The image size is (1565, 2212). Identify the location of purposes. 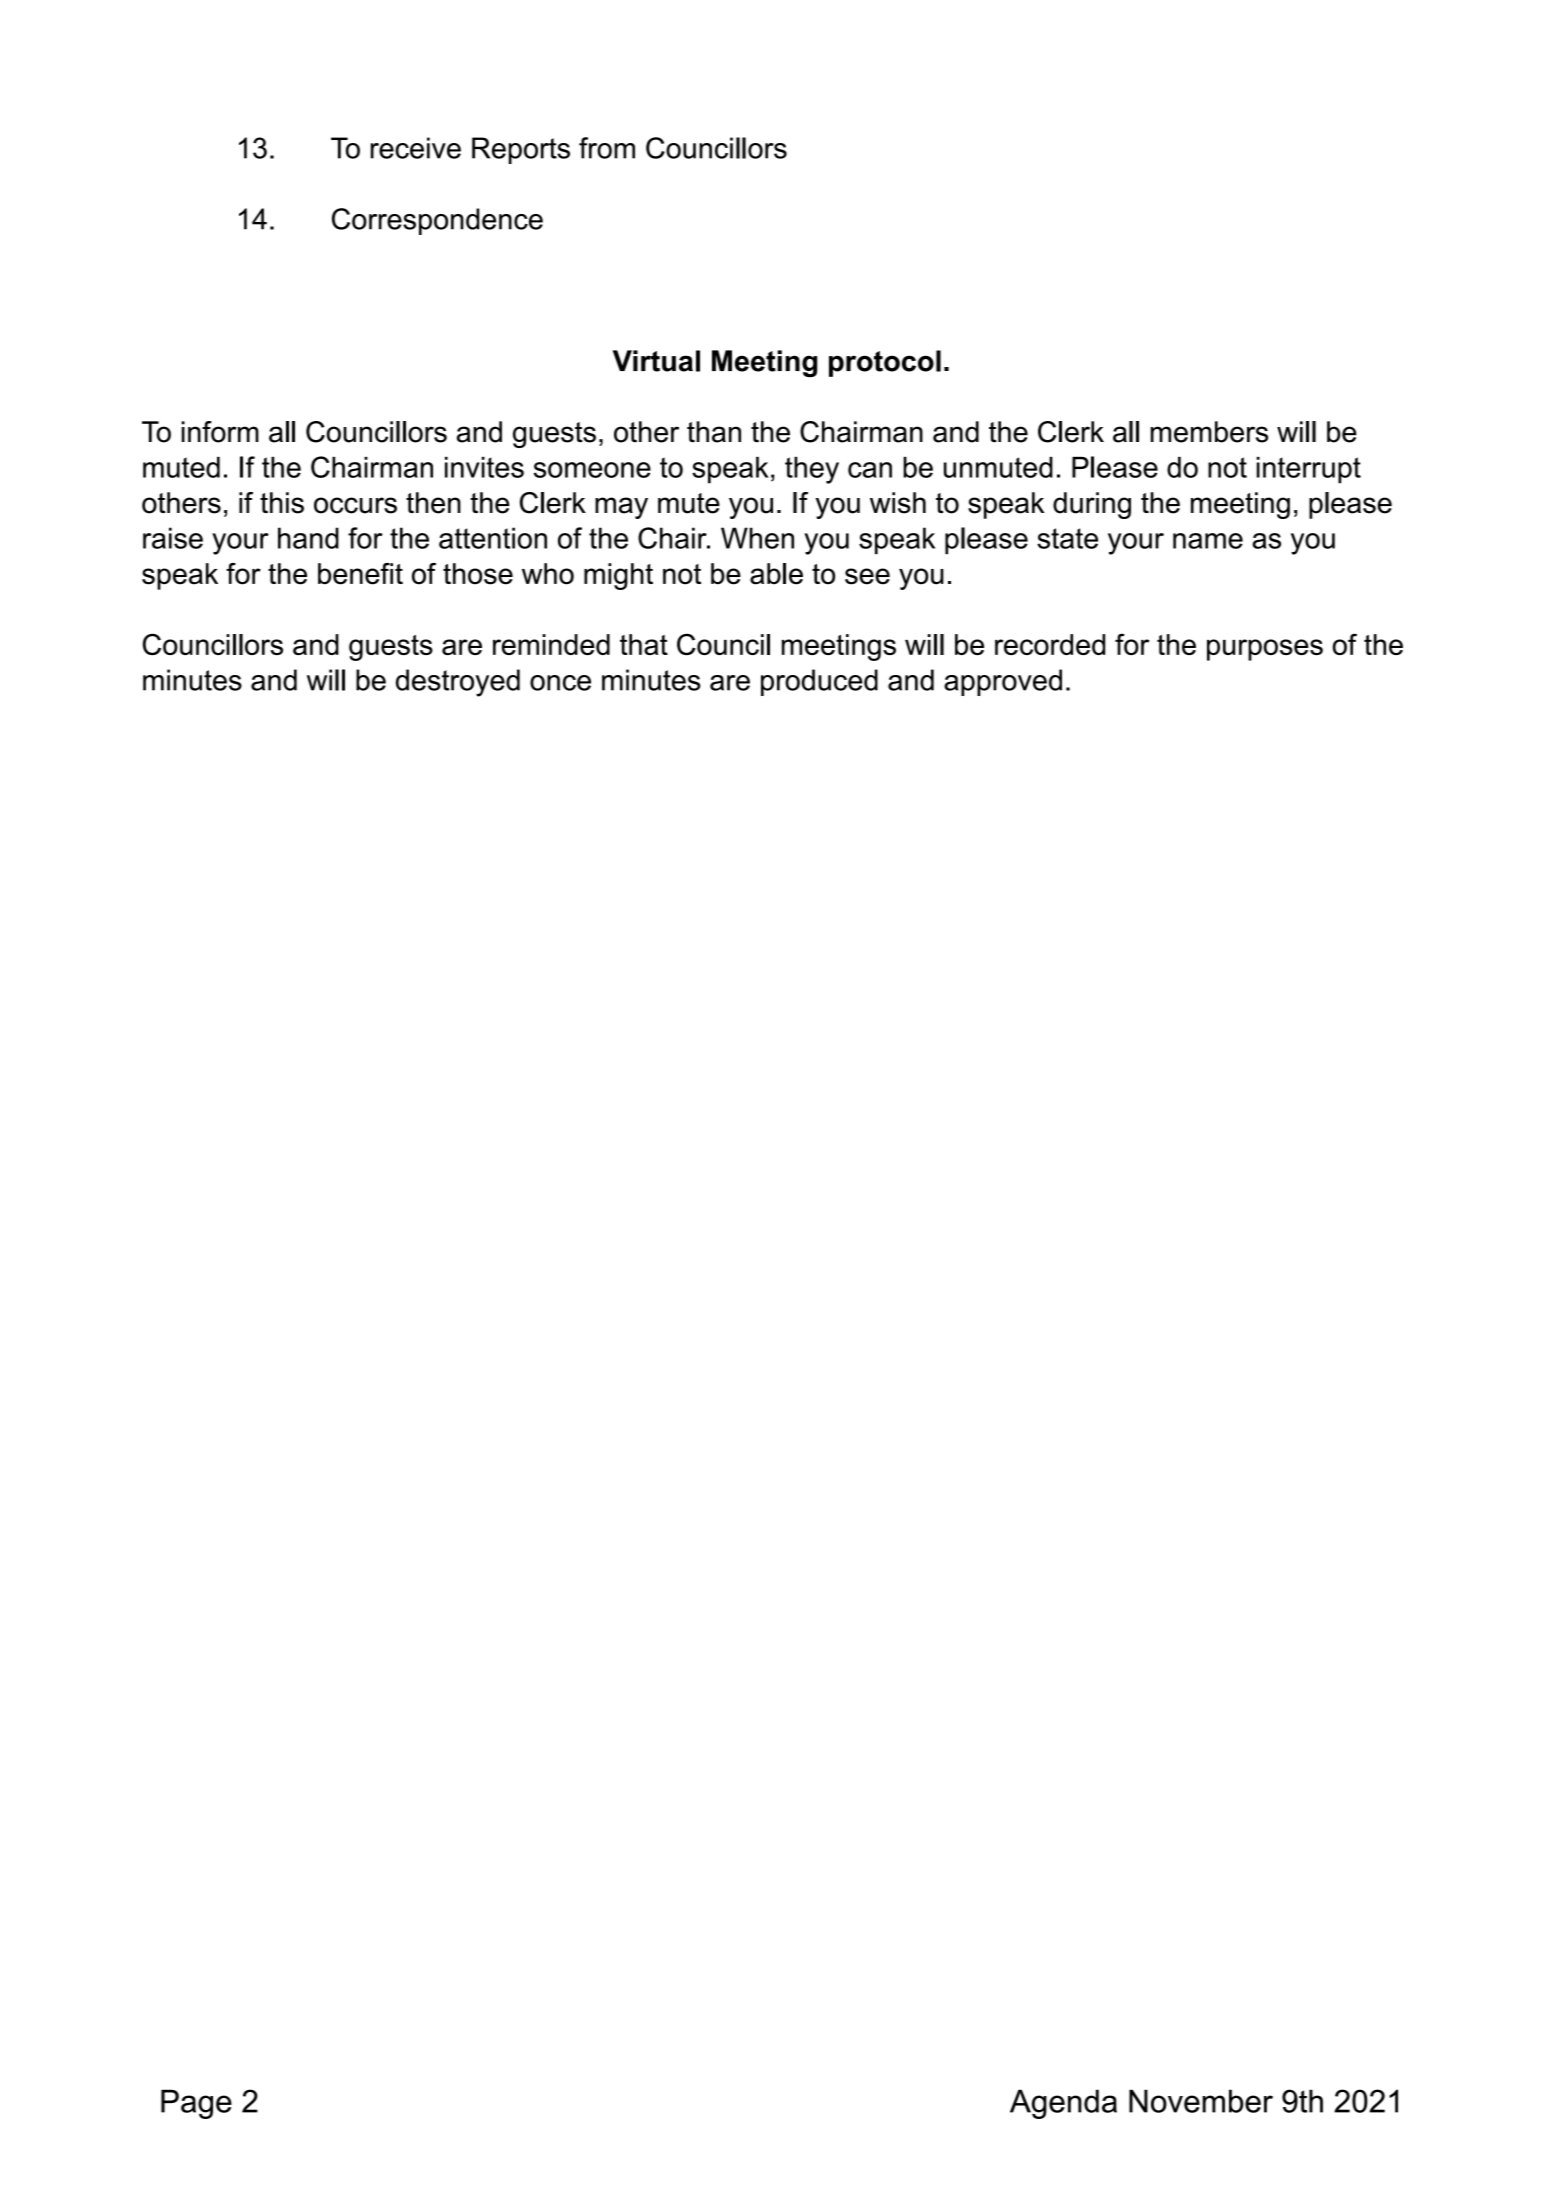
(1265, 650).
